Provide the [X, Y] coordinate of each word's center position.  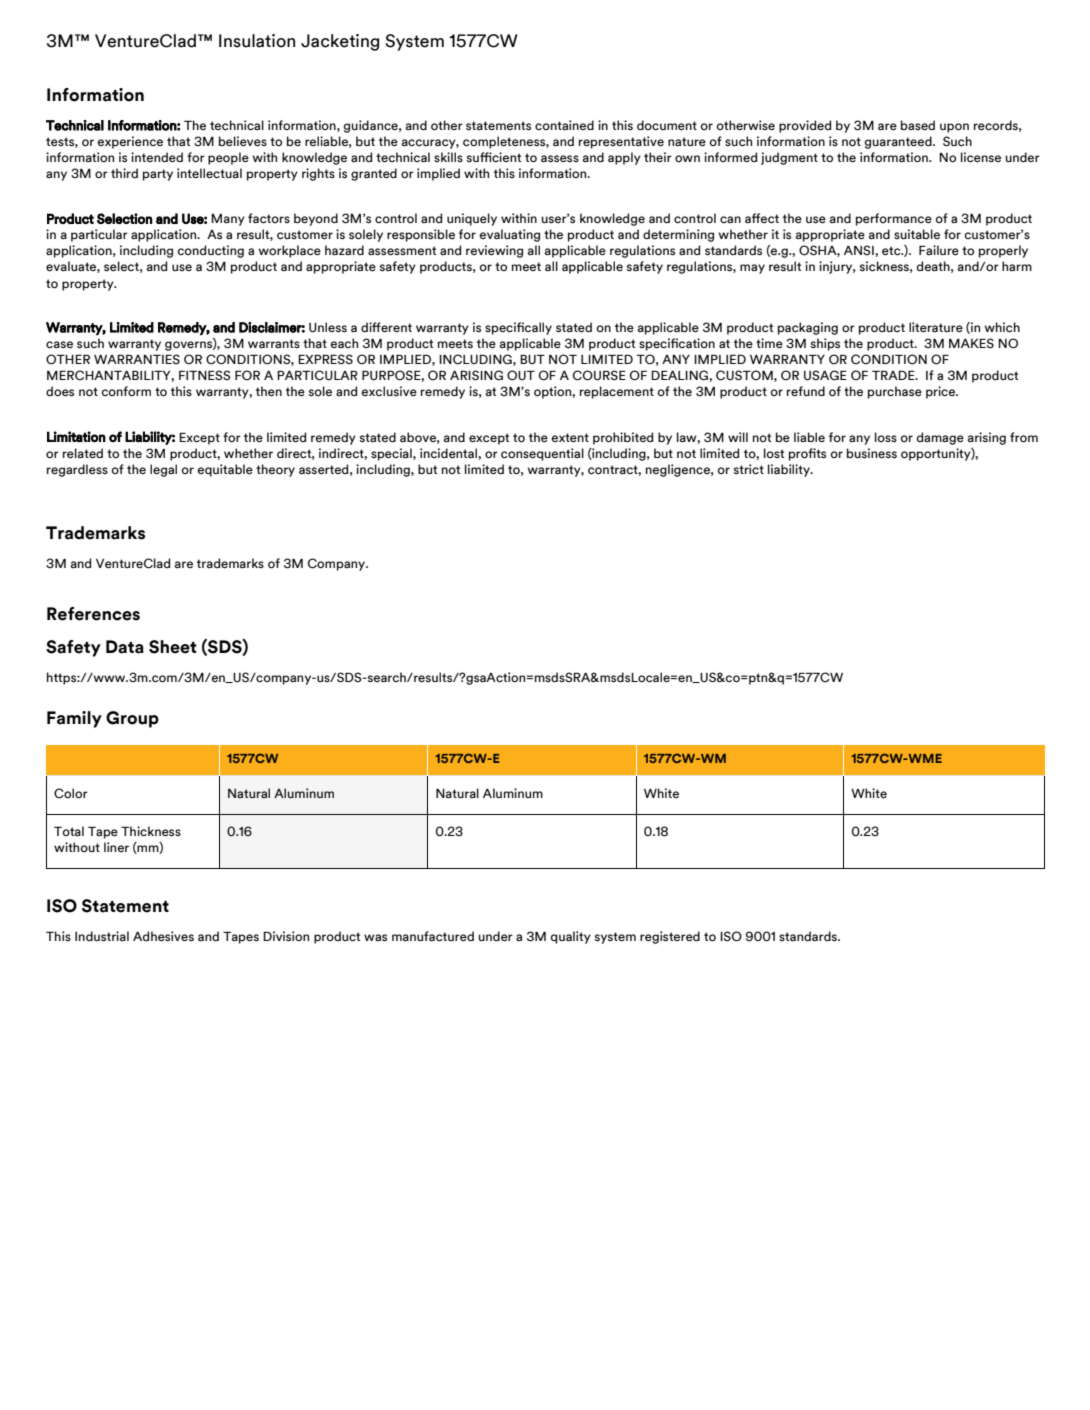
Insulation [257, 41]
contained [564, 125]
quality [571, 937]
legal [163, 470]
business [872, 453]
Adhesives [163, 936]
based [918, 125]
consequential [542, 454]
